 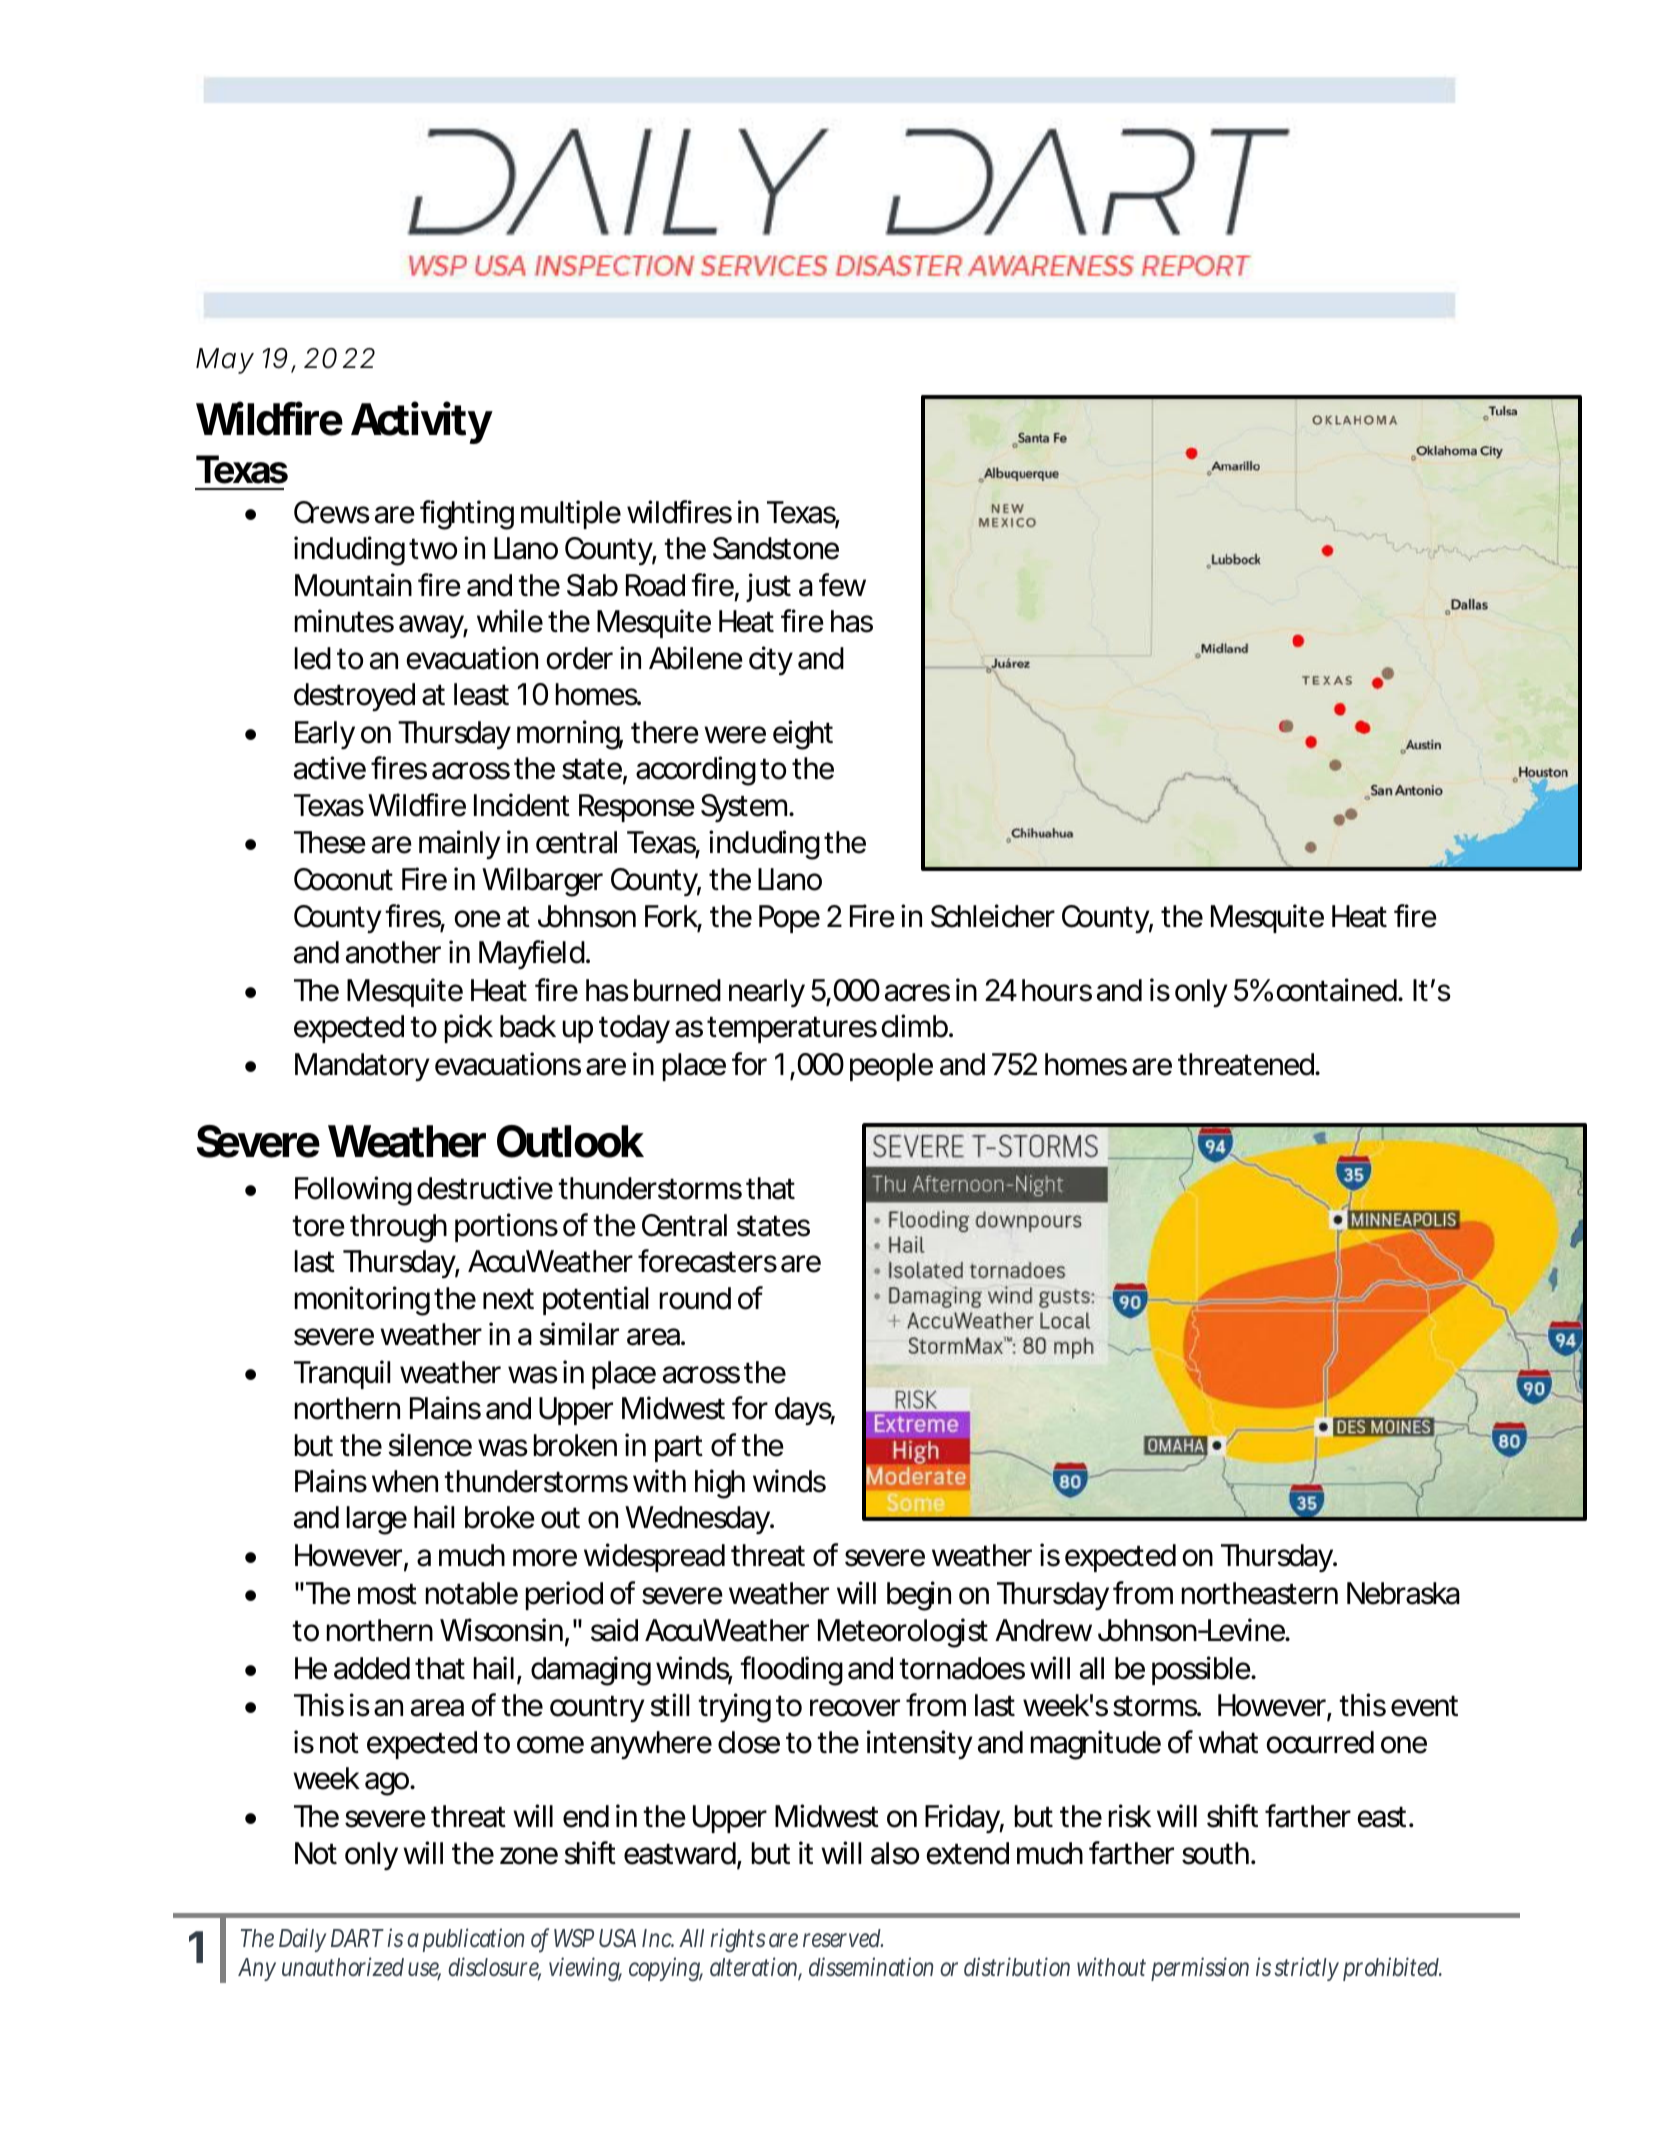 I want to click on order, so click(x=580, y=658).
